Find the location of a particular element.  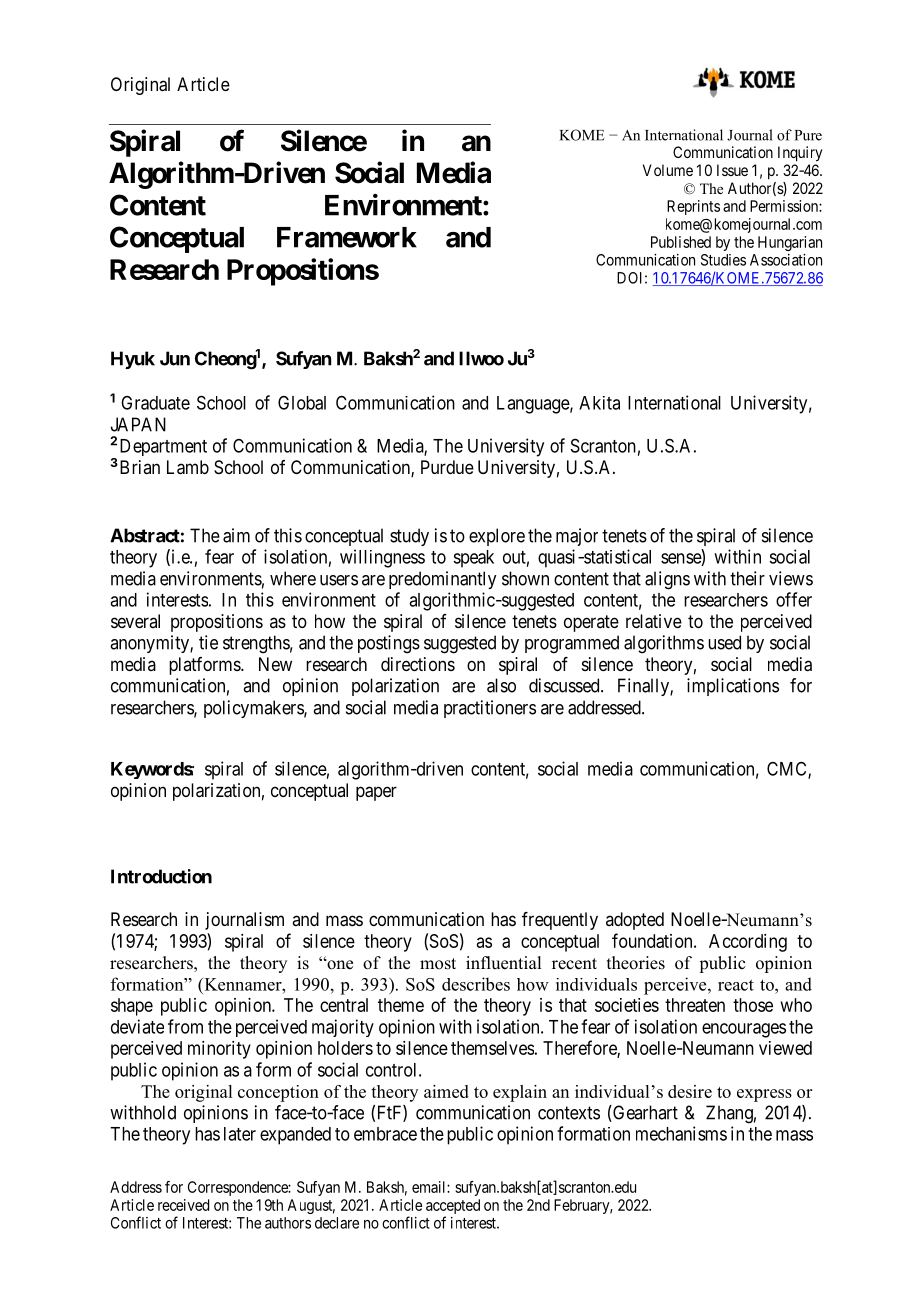

CMC is located at coordinates (788, 769).
